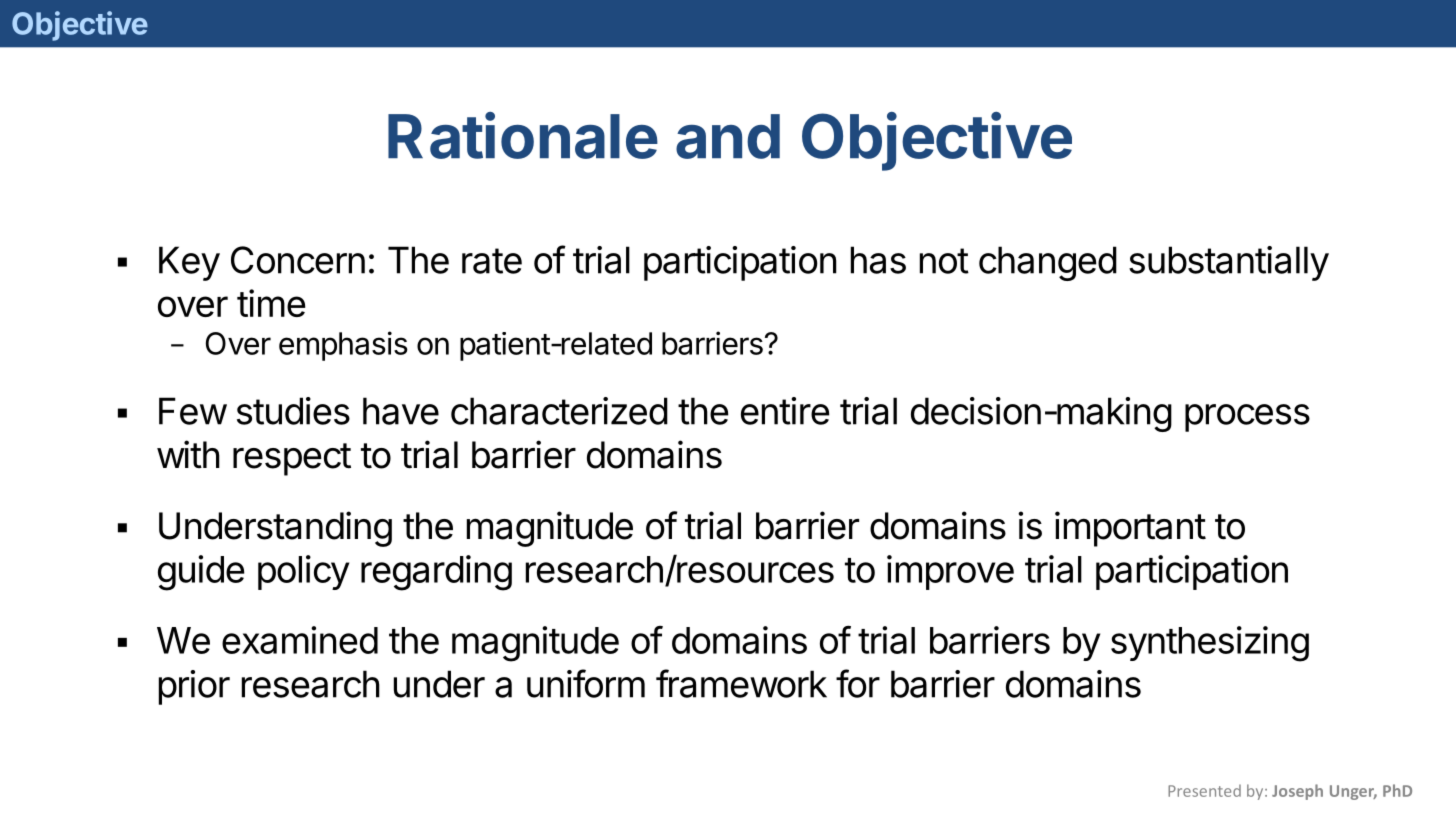 The height and width of the image is (819, 1456). I want to click on not, so click(944, 261).
